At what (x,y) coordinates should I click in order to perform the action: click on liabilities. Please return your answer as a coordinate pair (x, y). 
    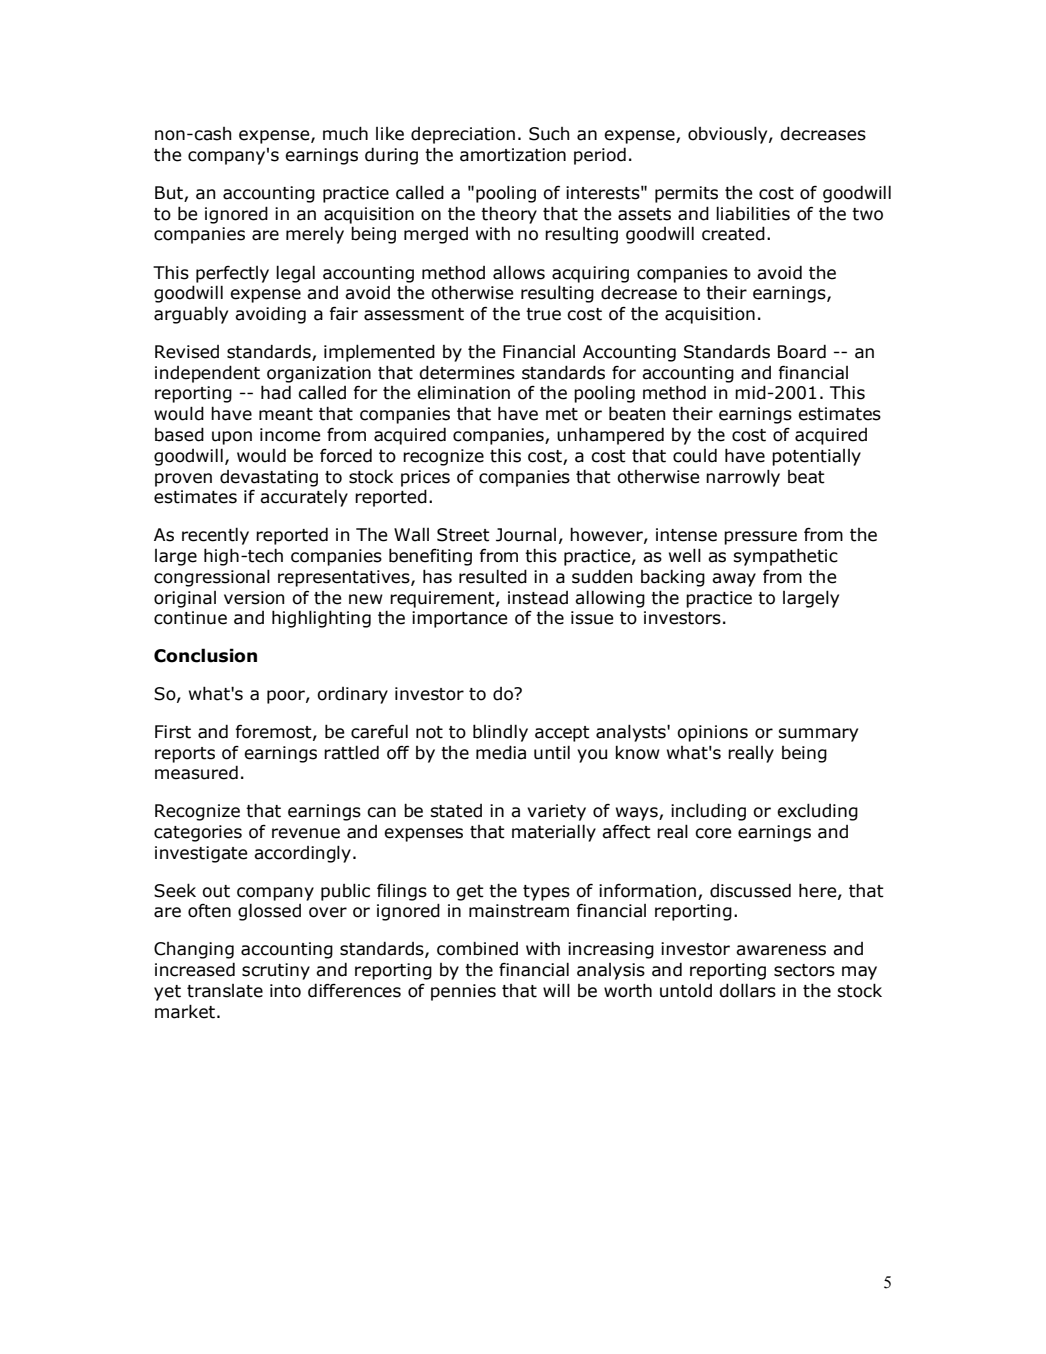
    Looking at the image, I should click on (753, 213).
